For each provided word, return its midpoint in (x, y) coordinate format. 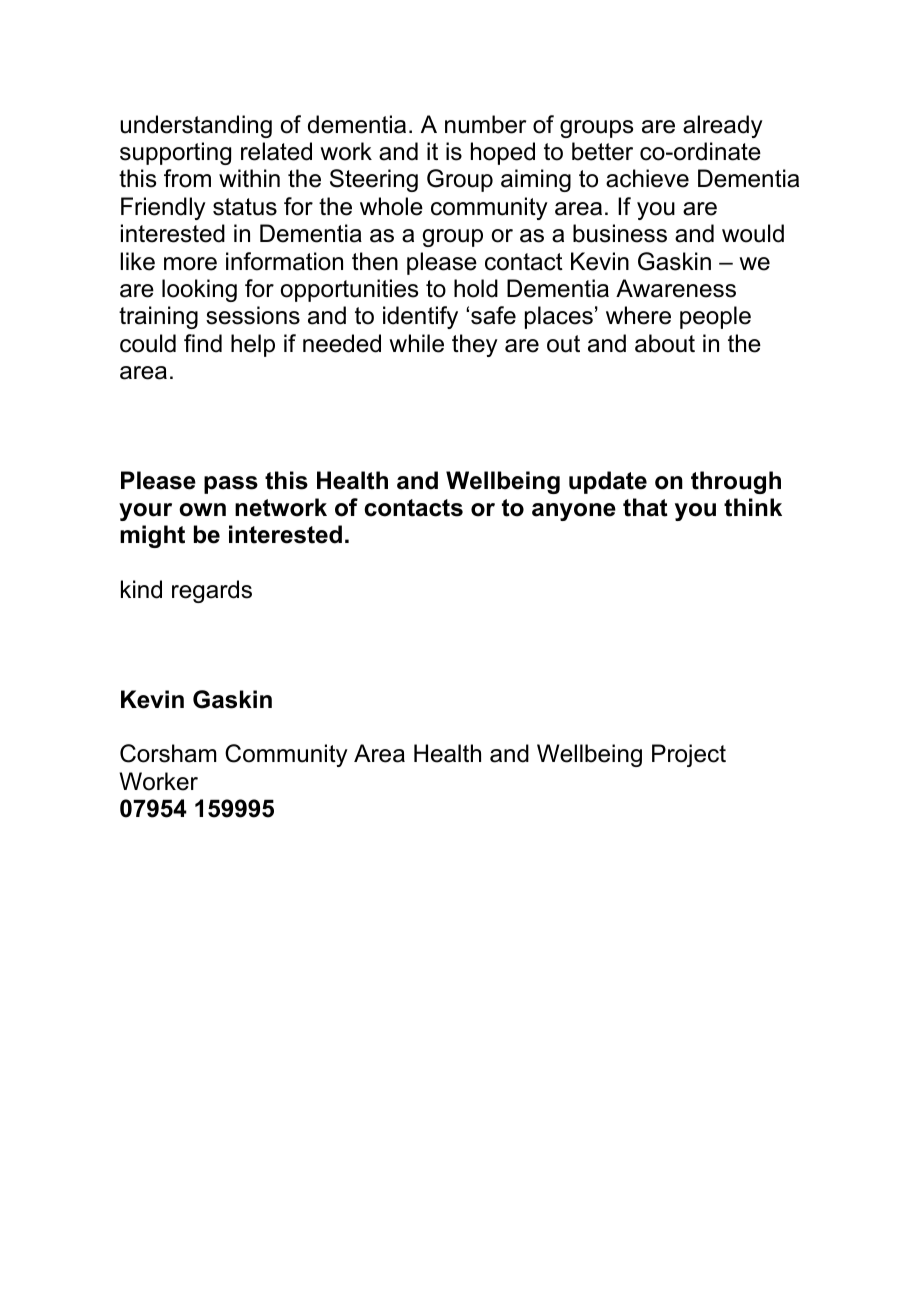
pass (231, 485)
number (485, 124)
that (645, 507)
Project (689, 755)
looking (199, 290)
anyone (574, 512)
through (736, 482)
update (608, 482)
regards (212, 591)
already (723, 126)
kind (141, 589)
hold (476, 288)
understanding (196, 126)
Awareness (676, 288)
